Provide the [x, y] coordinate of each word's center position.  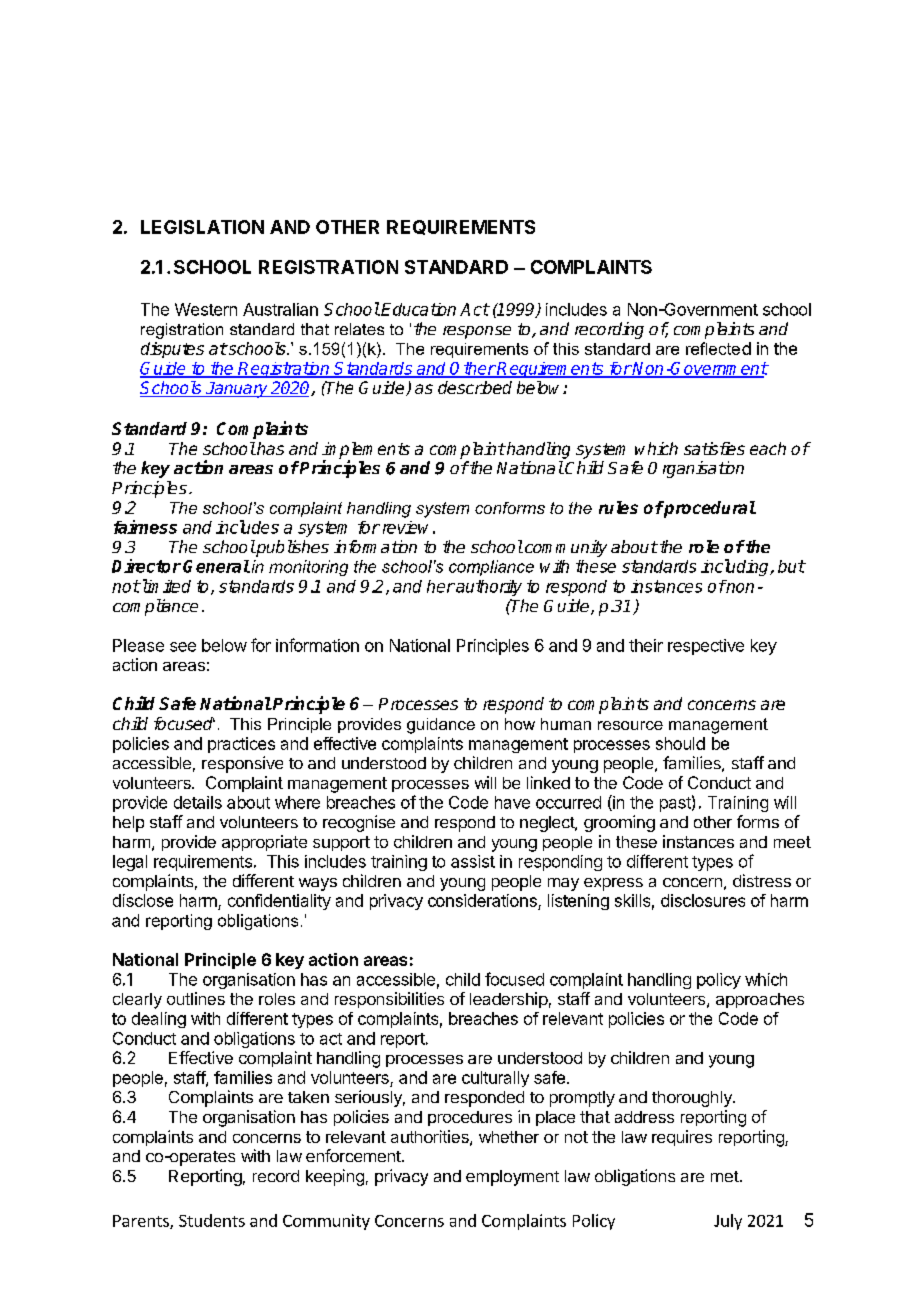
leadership [509, 1000]
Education [418, 309]
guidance [441, 726]
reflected [718, 348]
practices [241, 745]
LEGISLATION [202, 227]
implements [366, 451]
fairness [145, 527]
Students [212, 1220]
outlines [196, 998]
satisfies [714, 448]
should [680, 743]
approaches [760, 1000]
